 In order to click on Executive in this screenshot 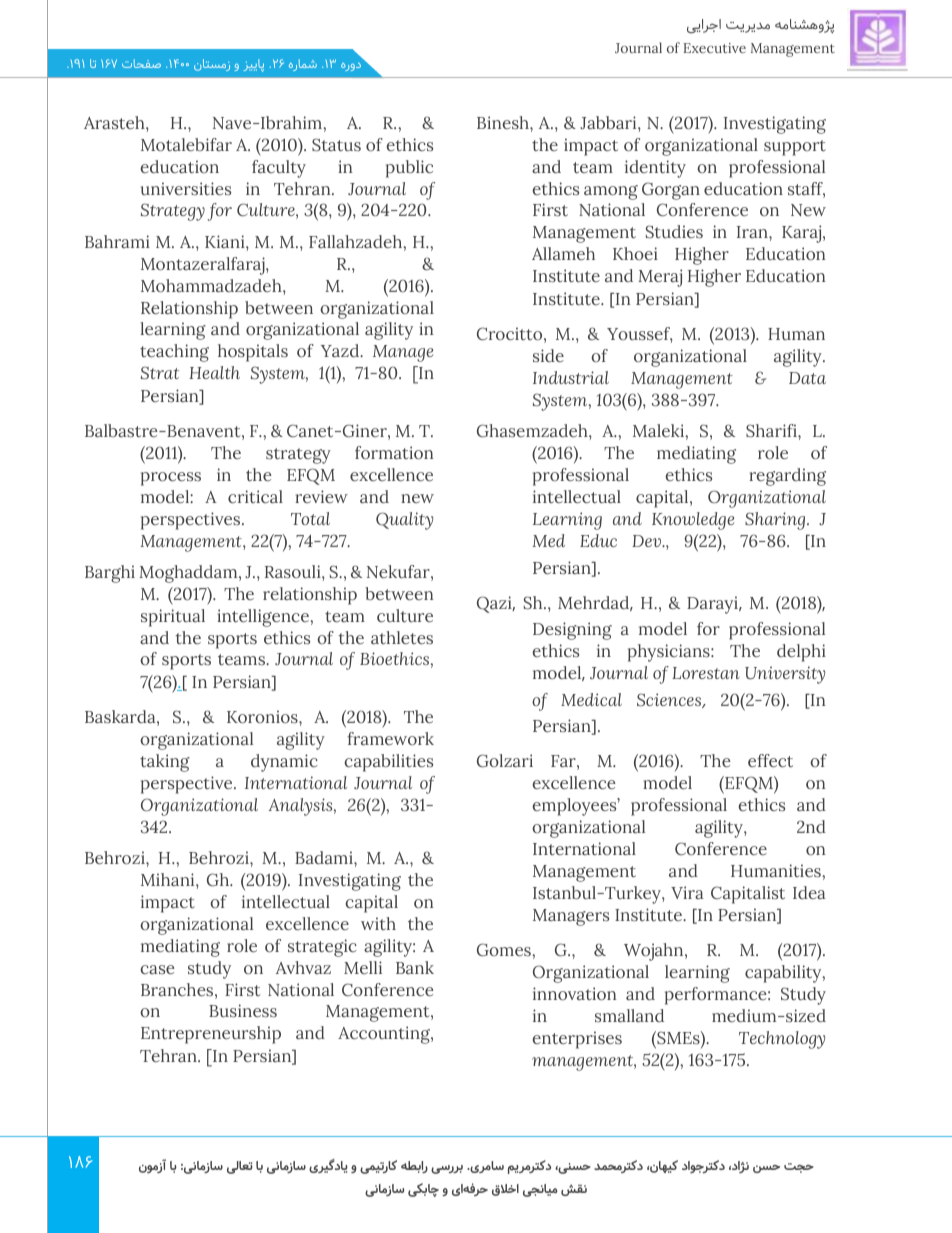, I will do `click(714, 48)`.
